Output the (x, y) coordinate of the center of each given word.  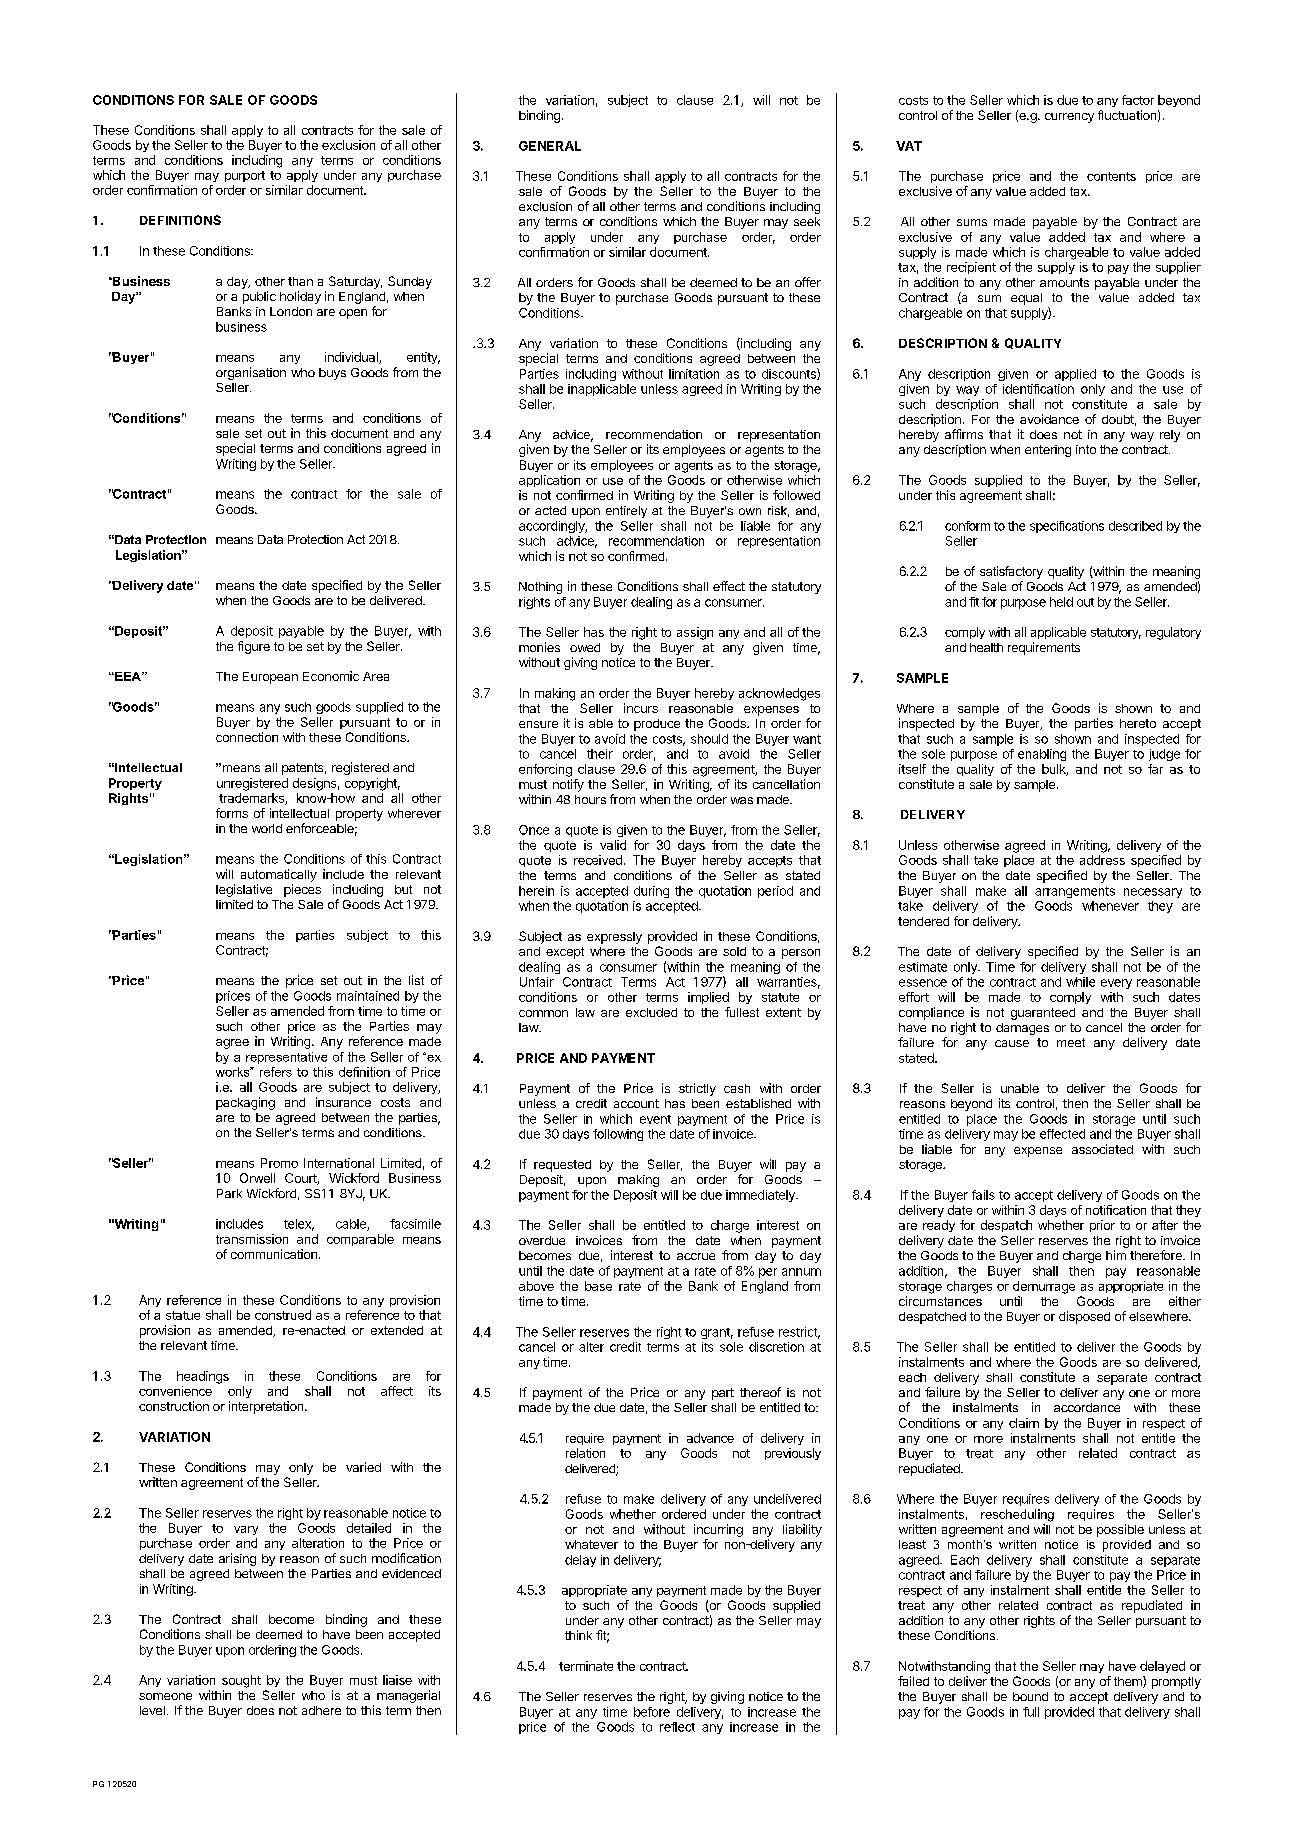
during (651, 892)
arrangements (1075, 892)
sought (241, 1681)
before (652, 1712)
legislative (244, 890)
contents (1111, 176)
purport (245, 176)
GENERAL (550, 146)
